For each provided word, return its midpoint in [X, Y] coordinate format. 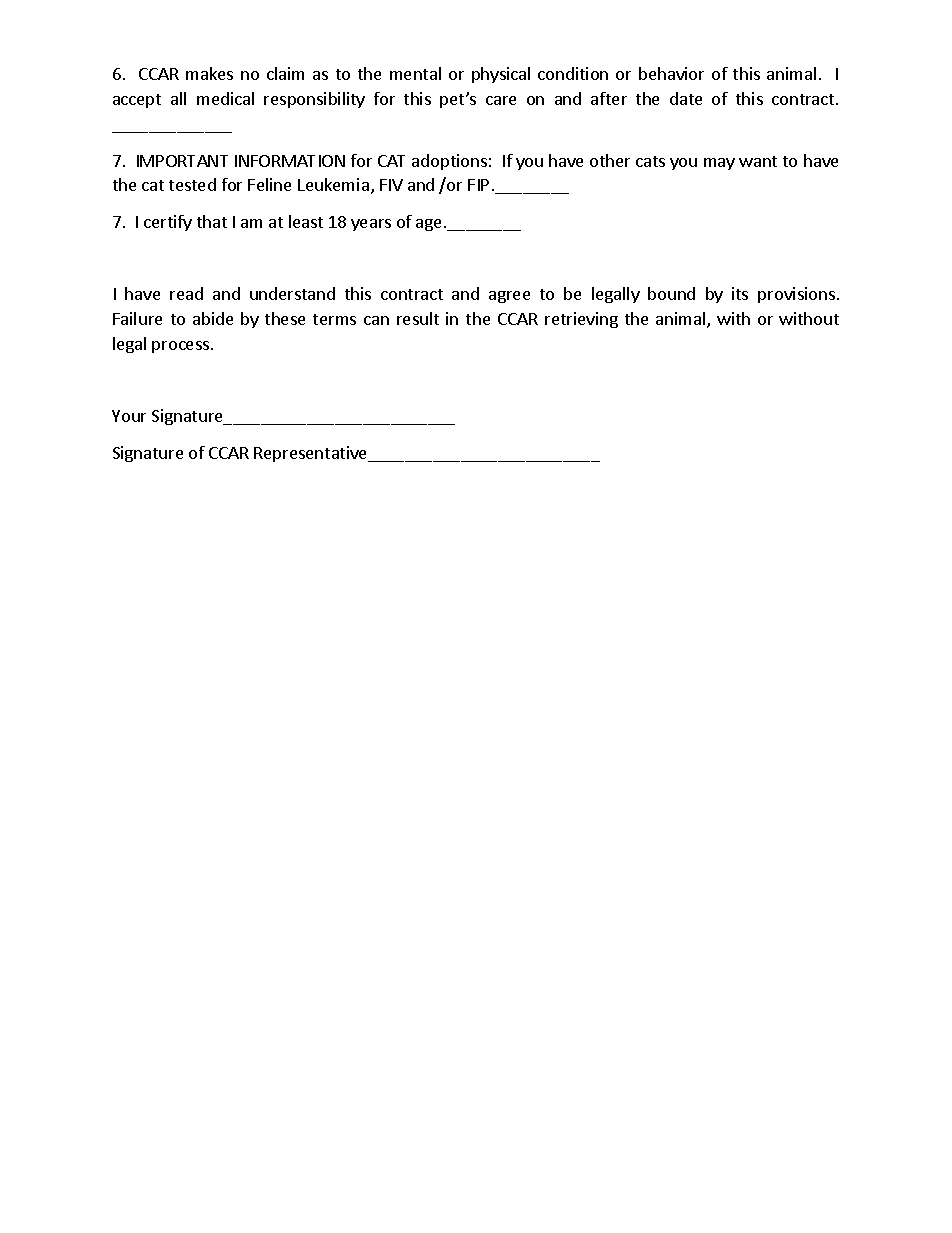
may [719, 164]
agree [509, 297]
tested [192, 184]
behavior [671, 73]
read [186, 293]
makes [209, 73]
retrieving [581, 320]
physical [501, 75]
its [740, 293]
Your [129, 416]
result [418, 318]
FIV [391, 185]
